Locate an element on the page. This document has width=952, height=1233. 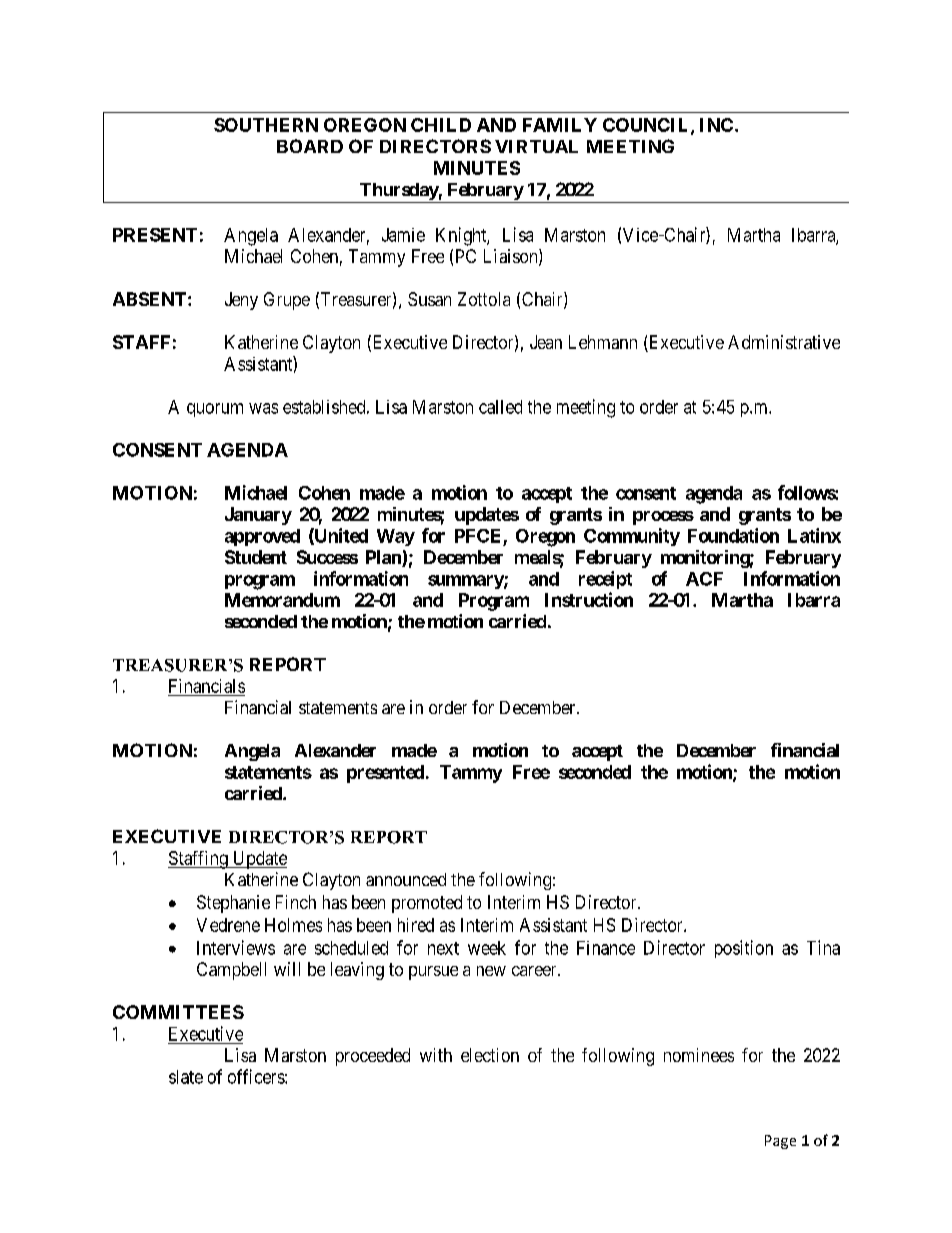
ACF is located at coordinates (704, 579).
